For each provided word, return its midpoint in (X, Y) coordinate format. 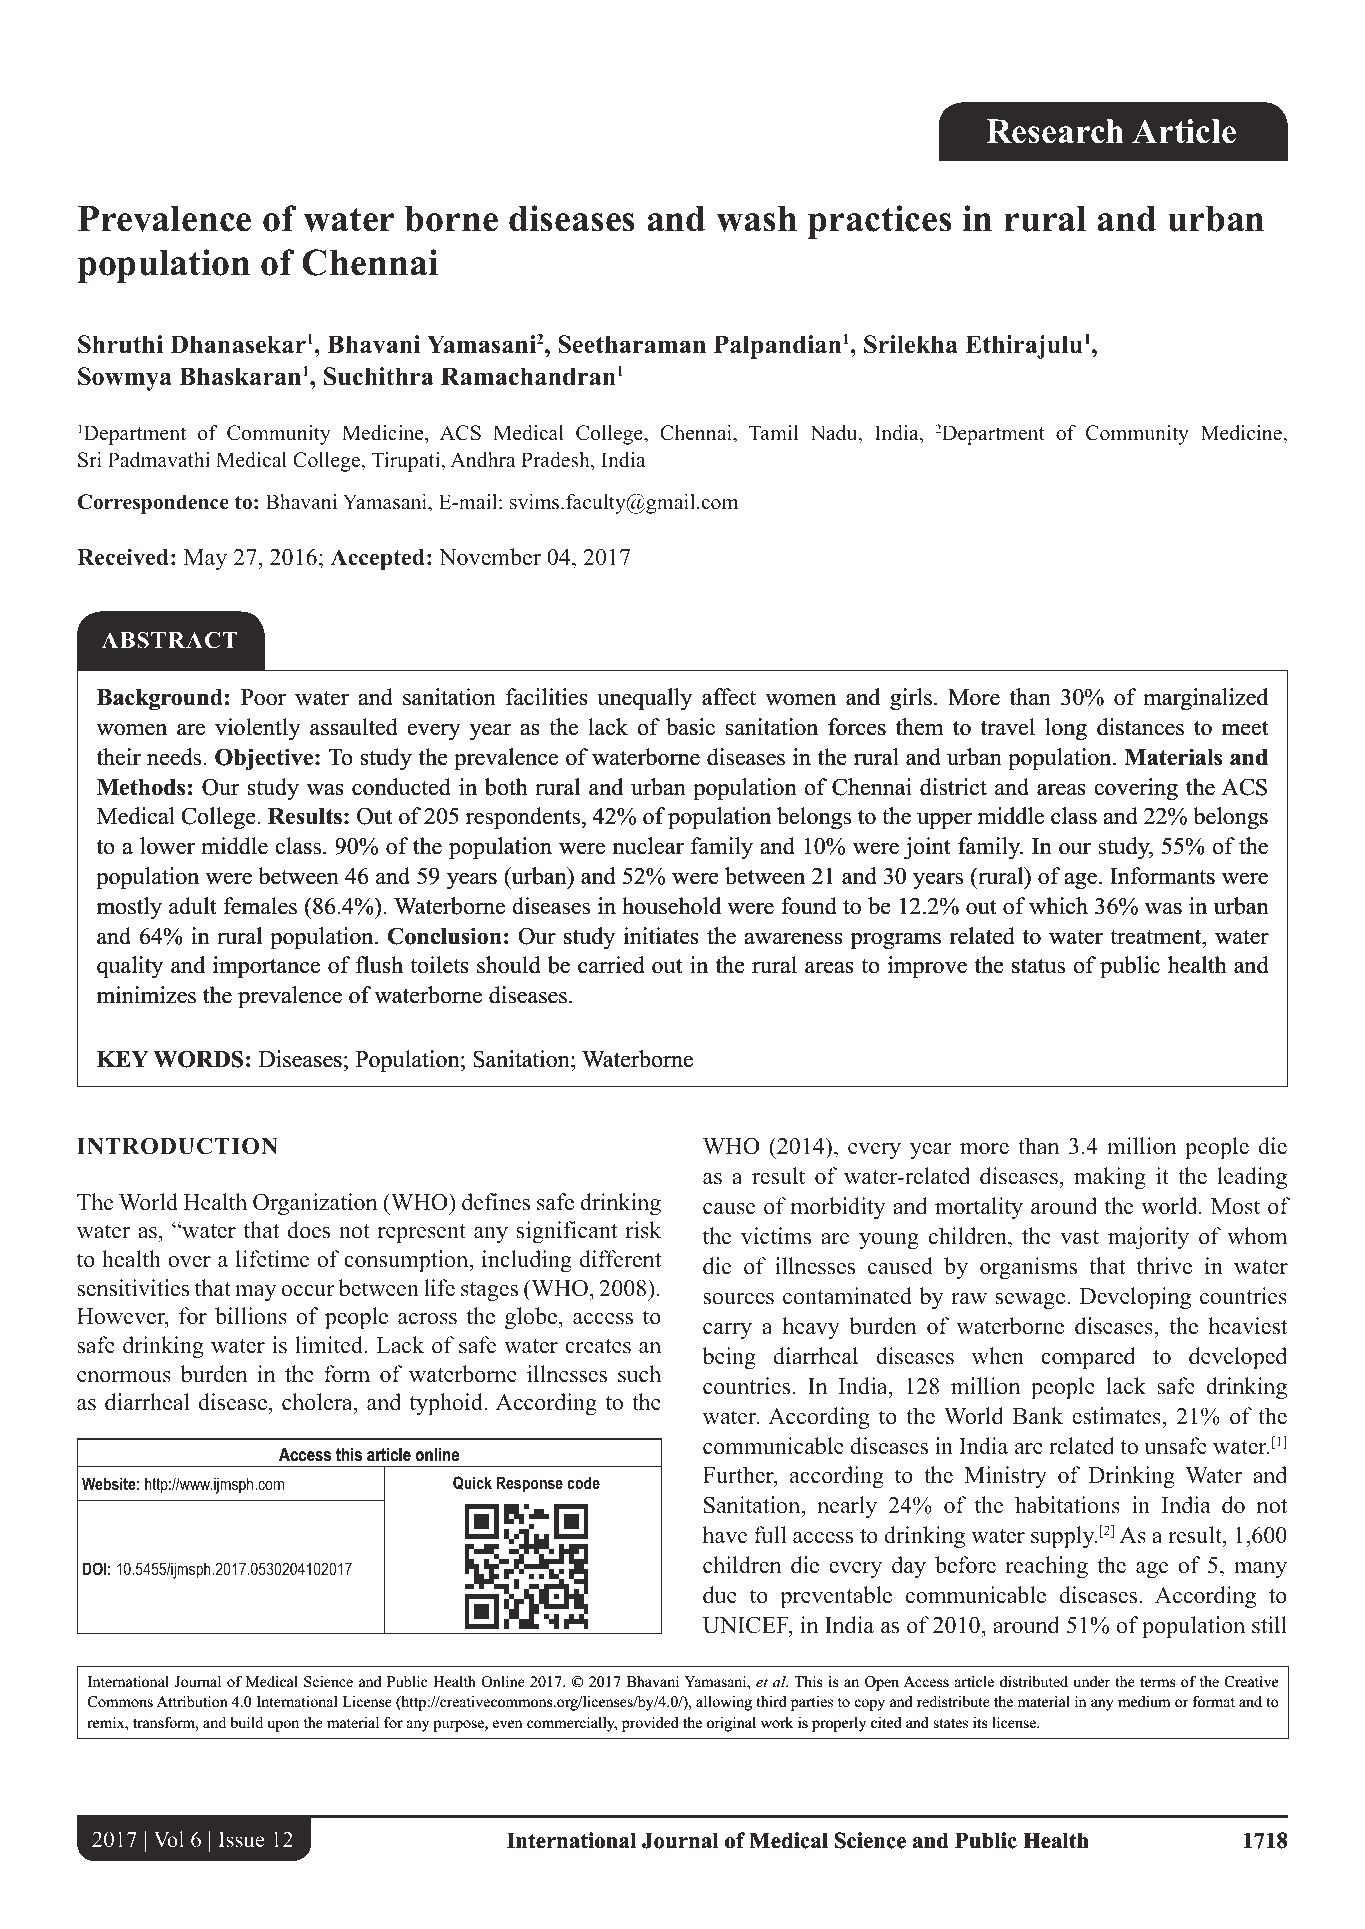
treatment (1157, 937)
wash (756, 219)
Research (1055, 131)
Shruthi (120, 344)
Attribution (192, 1701)
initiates (661, 936)
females (260, 906)
